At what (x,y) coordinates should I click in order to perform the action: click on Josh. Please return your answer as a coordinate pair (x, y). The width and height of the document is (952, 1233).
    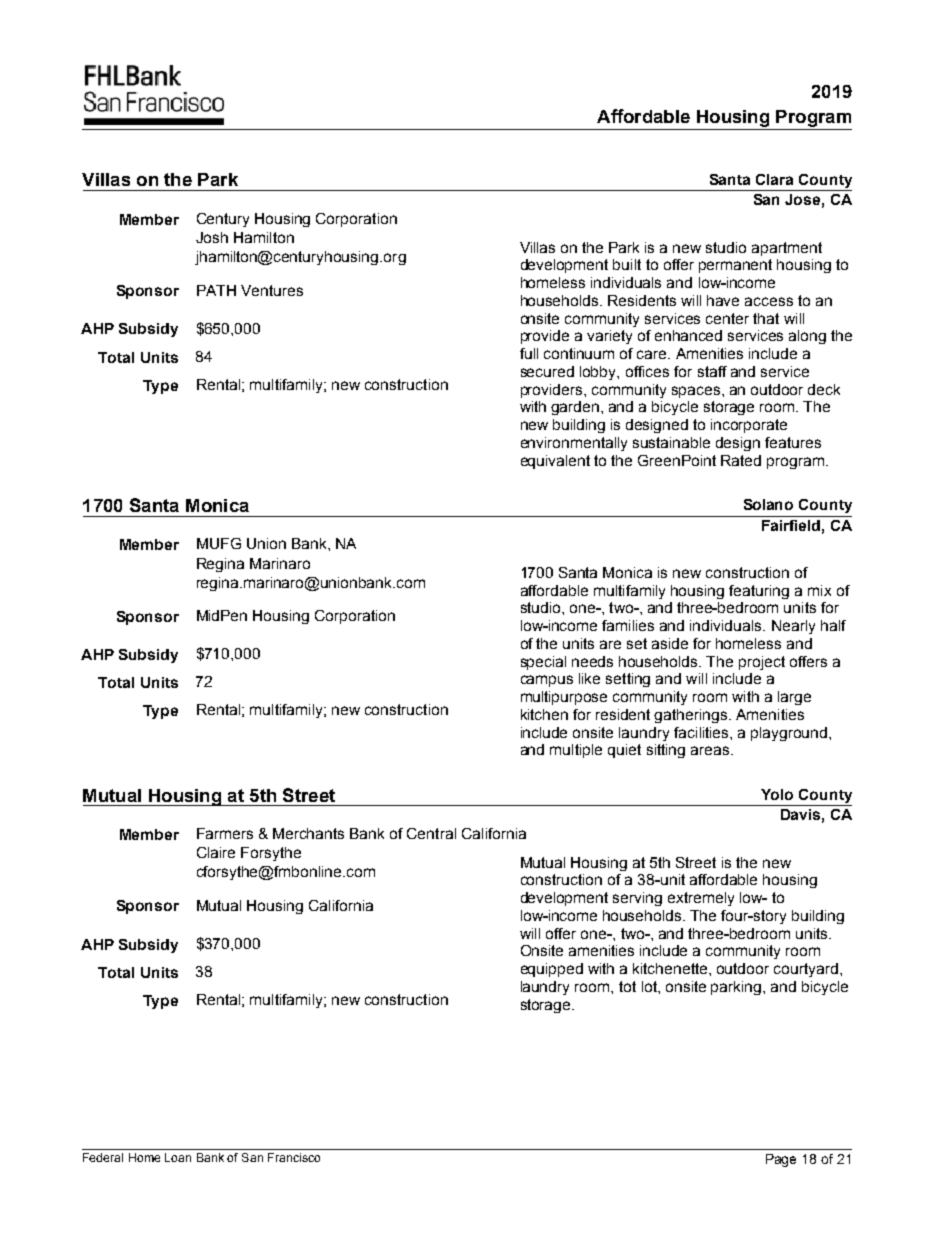
    Looking at the image, I should click on (212, 237).
